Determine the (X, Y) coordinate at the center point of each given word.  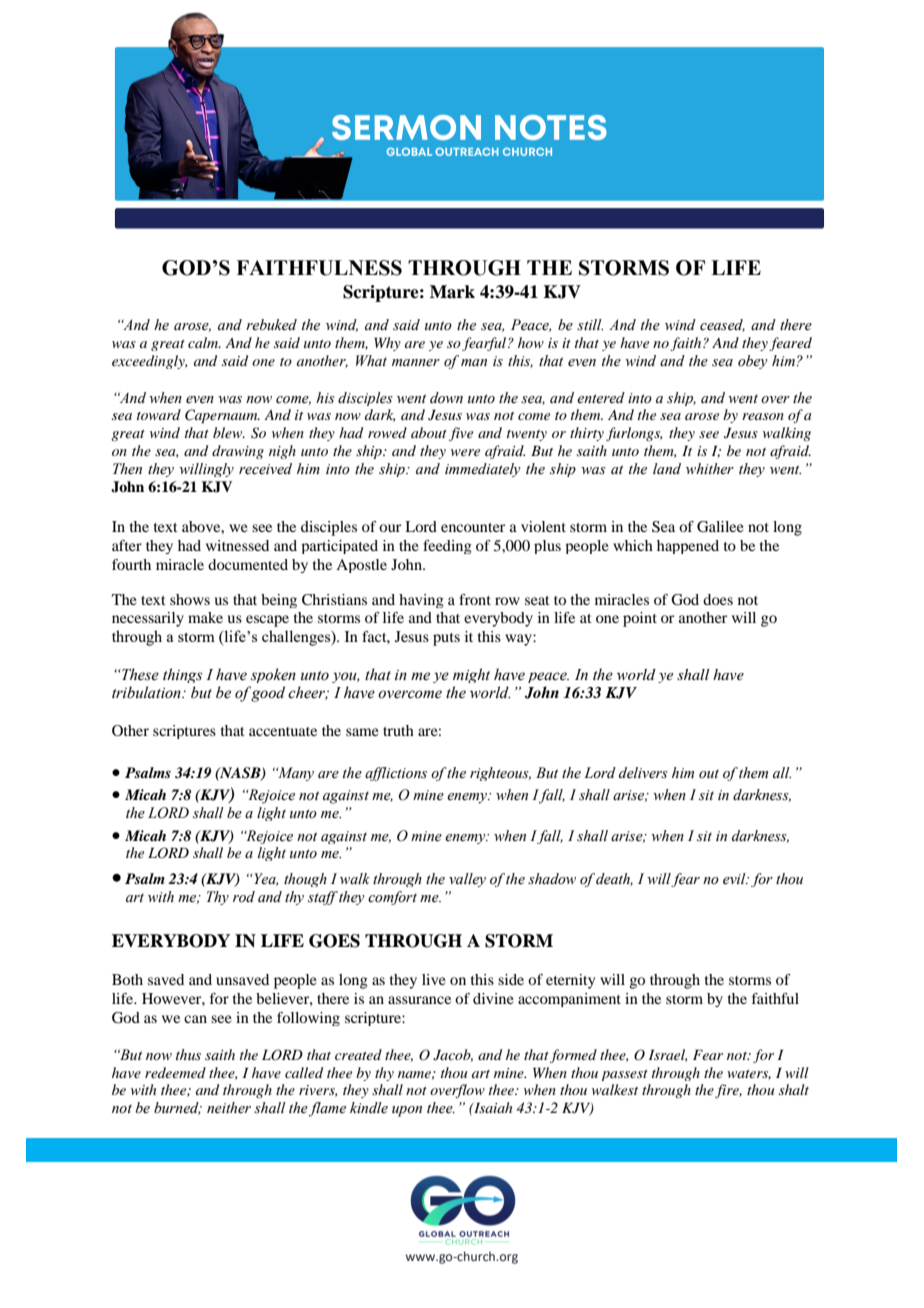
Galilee (720, 527)
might (471, 675)
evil (735, 879)
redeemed (175, 1072)
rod (244, 897)
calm (204, 342)
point (640, 619)
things (182, 675)
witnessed (237, 545)
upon (407, 1111)
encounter (473, 527)
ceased (722, 325)
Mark (452, 292)
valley (467, 880)
